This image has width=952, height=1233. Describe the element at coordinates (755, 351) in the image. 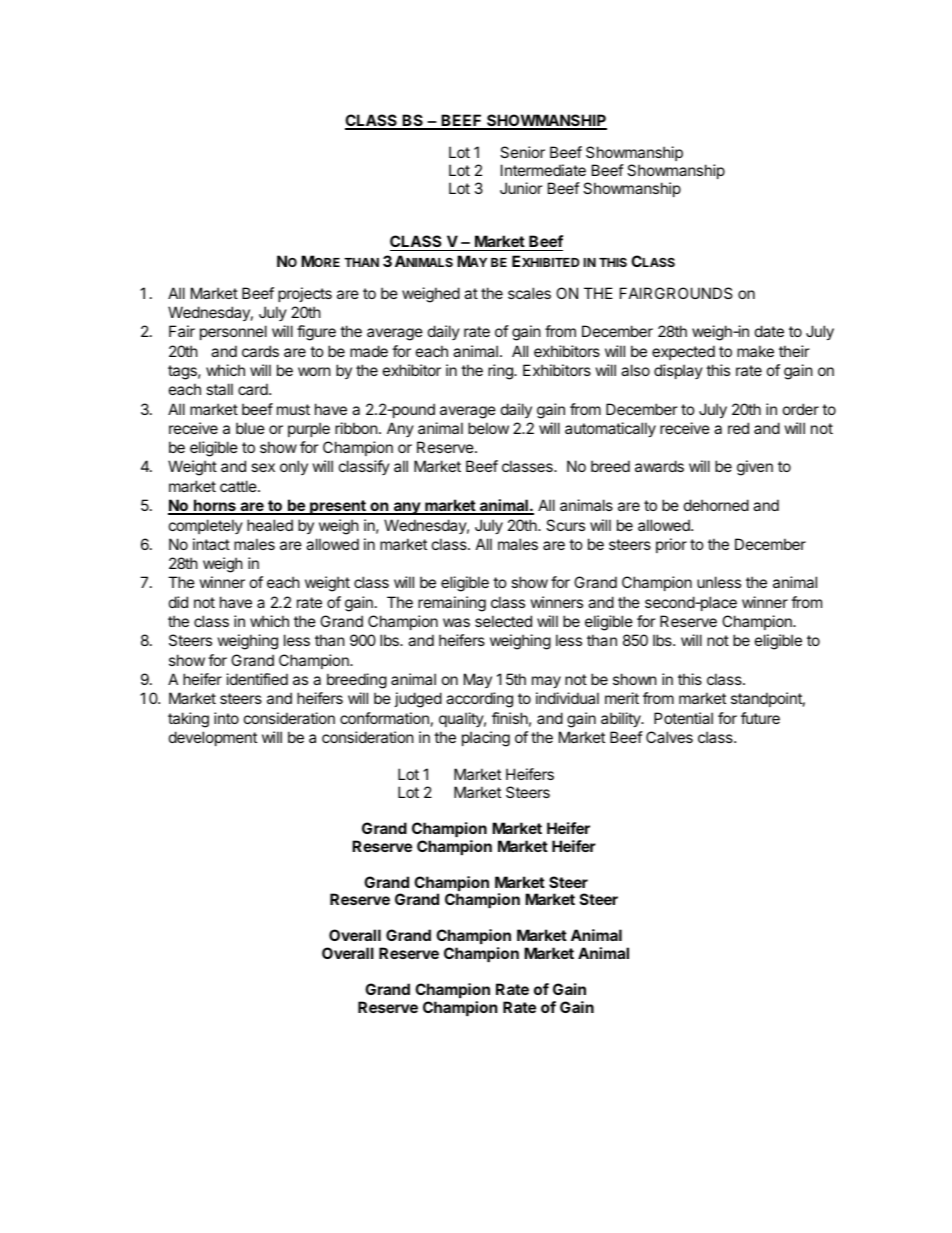

I see `make` at that location.
